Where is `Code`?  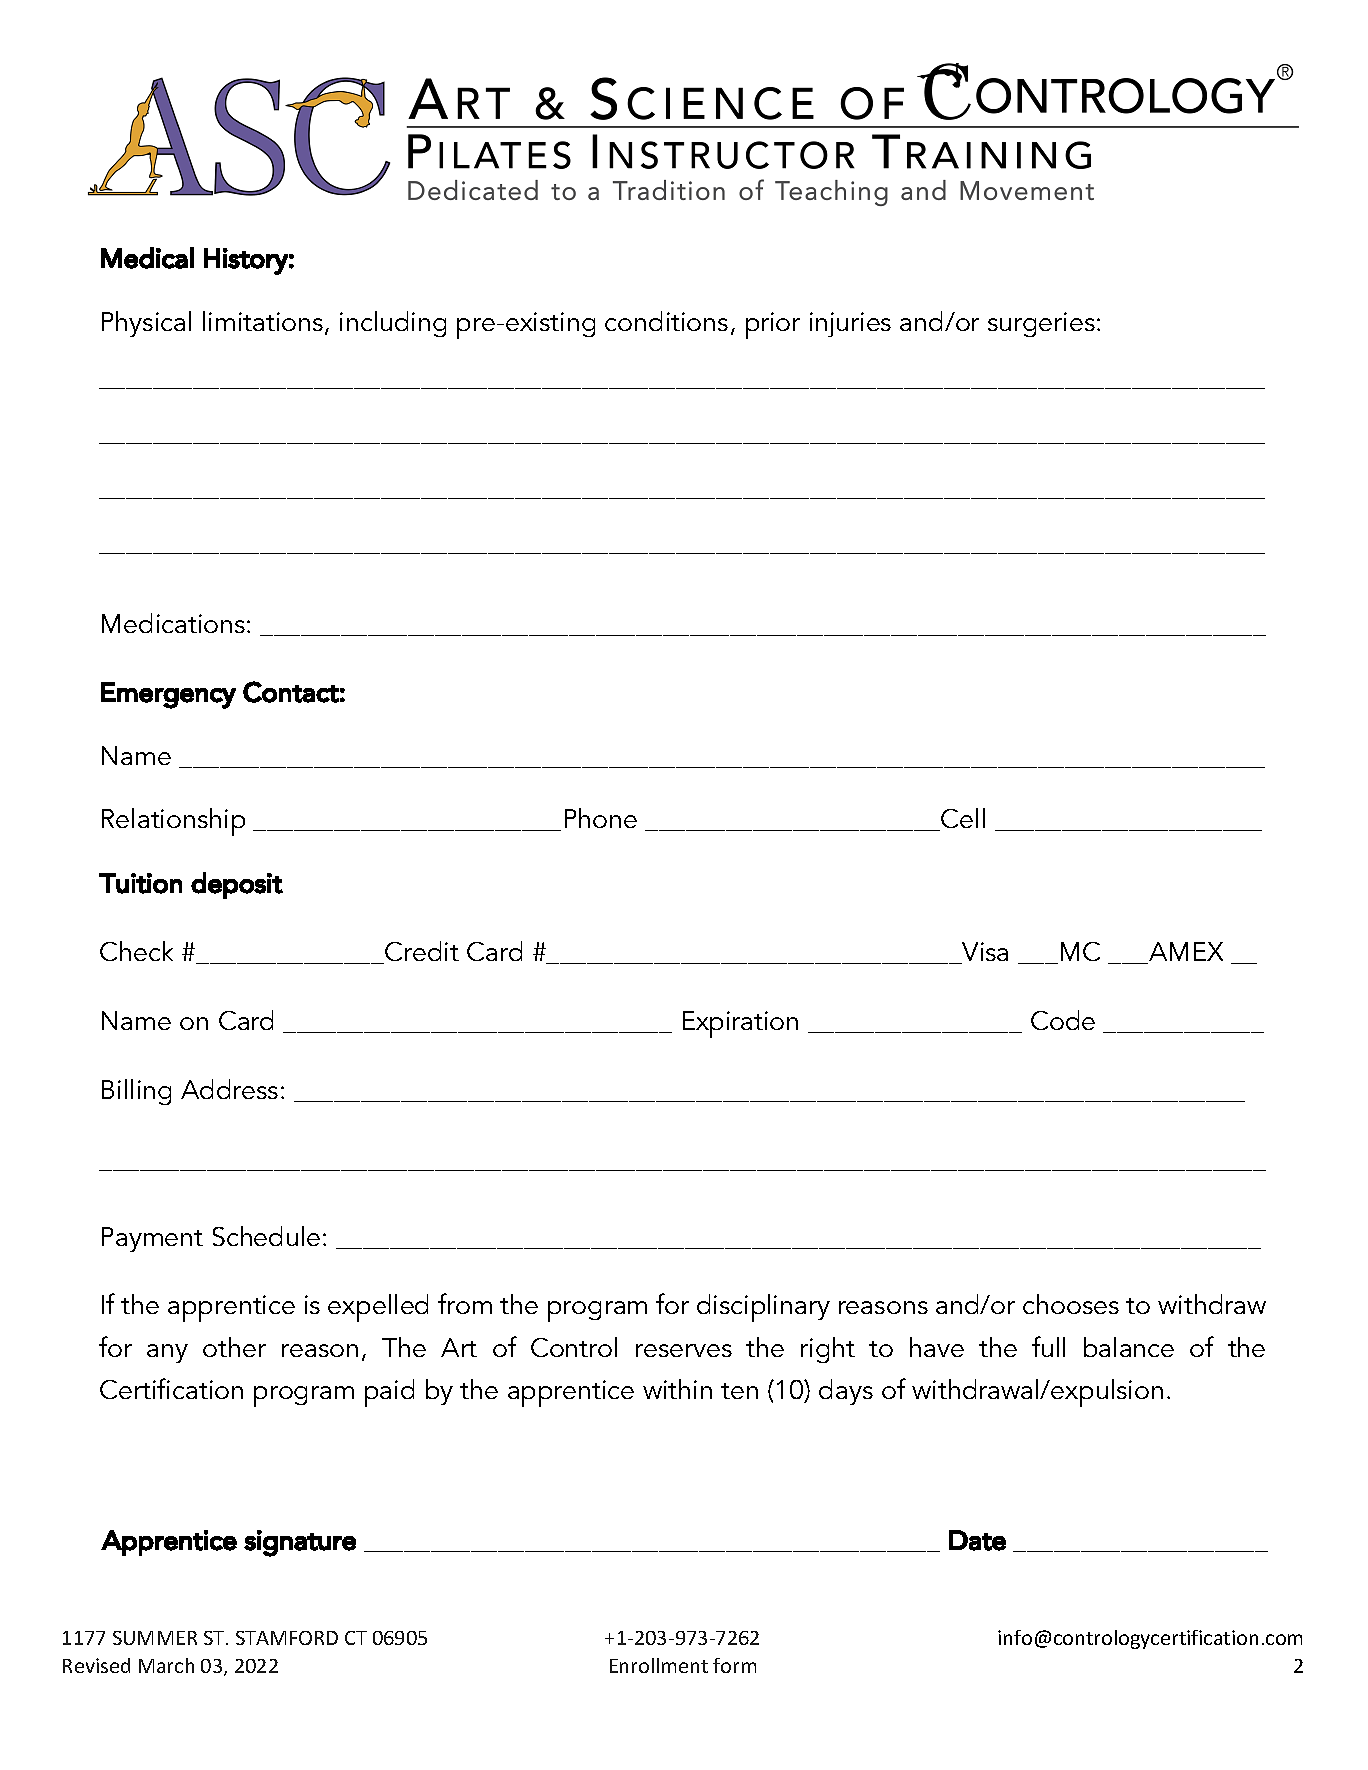 Code is located at coordinates (1063, 1020).
